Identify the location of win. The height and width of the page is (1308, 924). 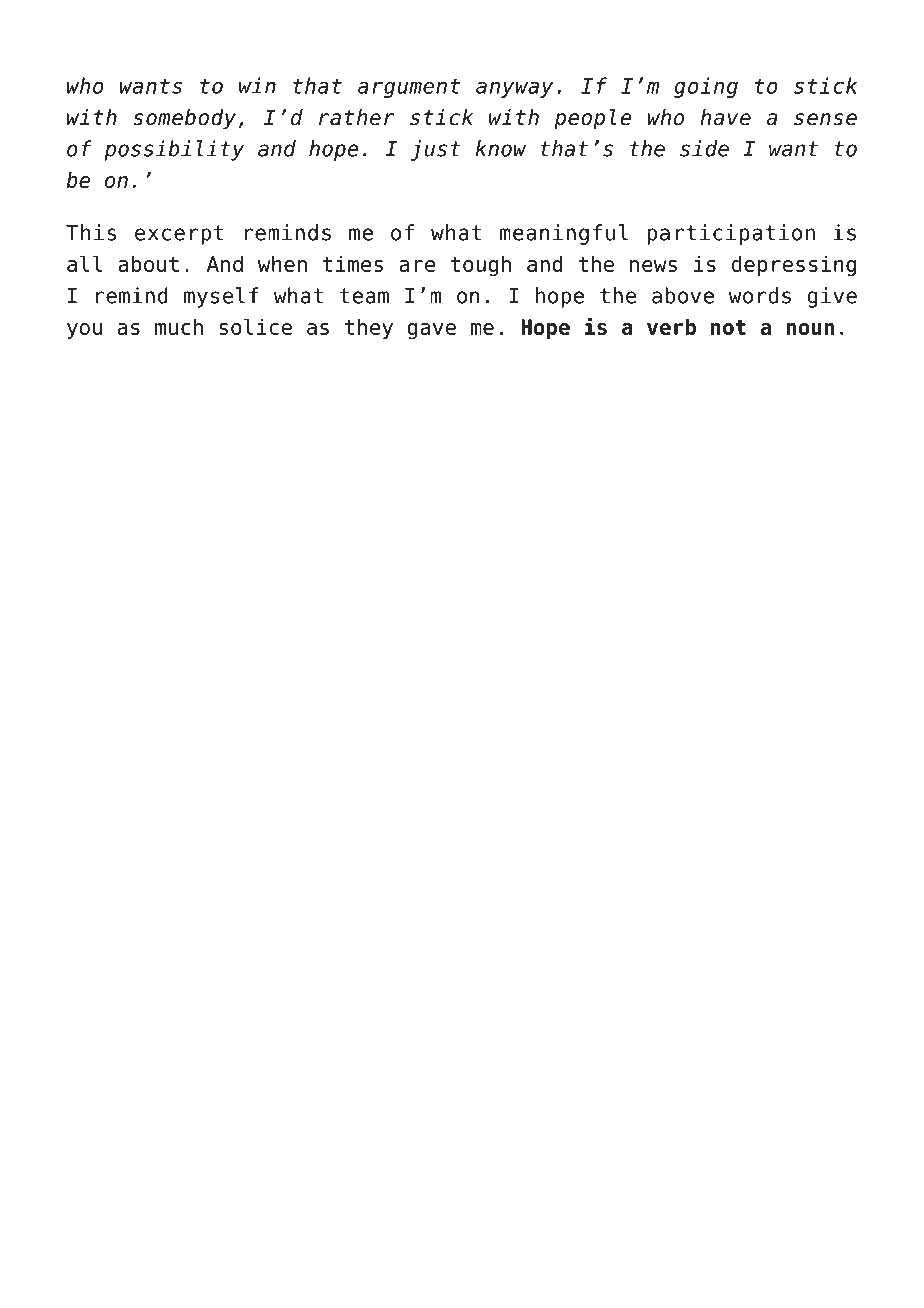
(257, 85).
